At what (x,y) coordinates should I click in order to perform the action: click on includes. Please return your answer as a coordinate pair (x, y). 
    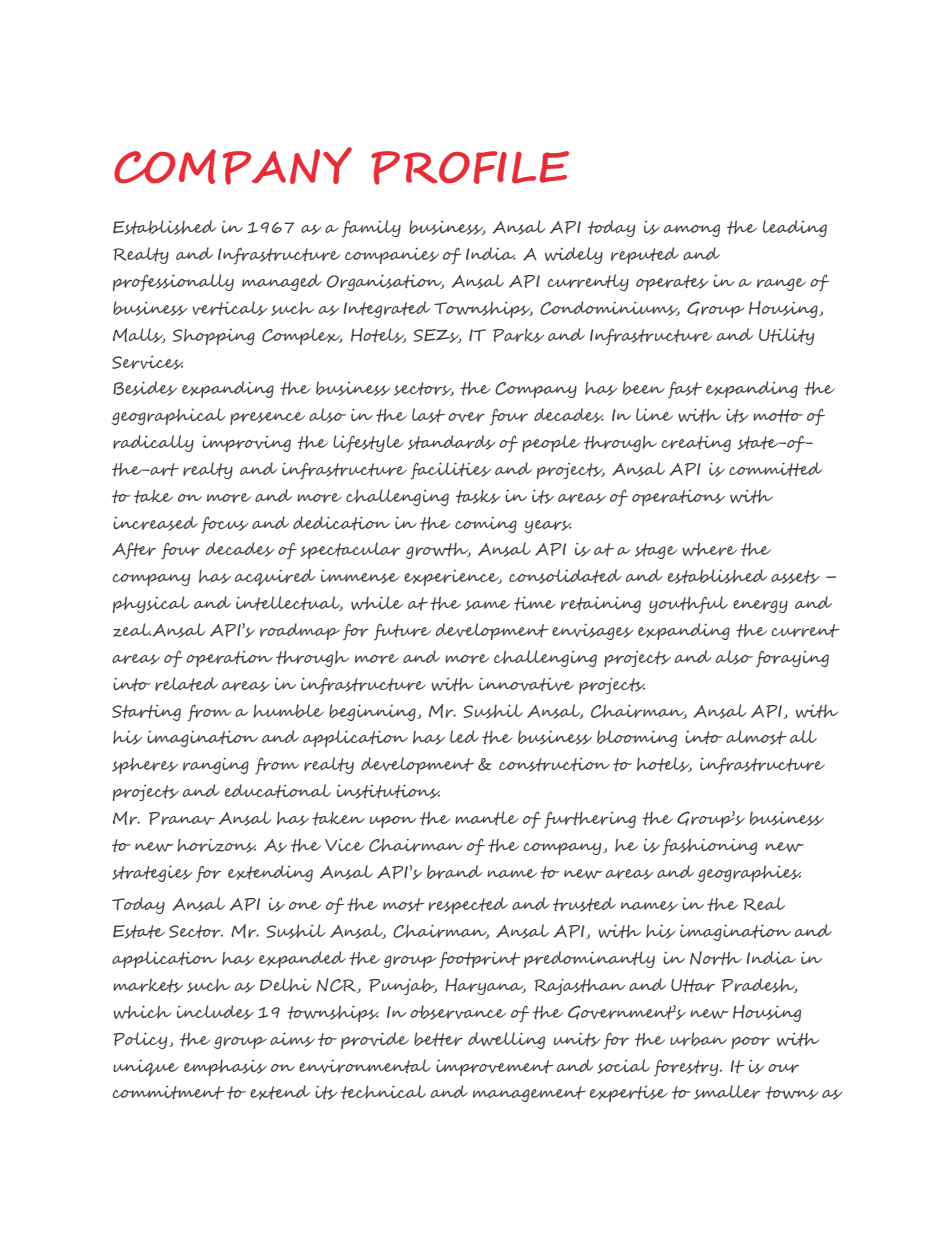
    Looking at the image, I should click on (215, 1012).
